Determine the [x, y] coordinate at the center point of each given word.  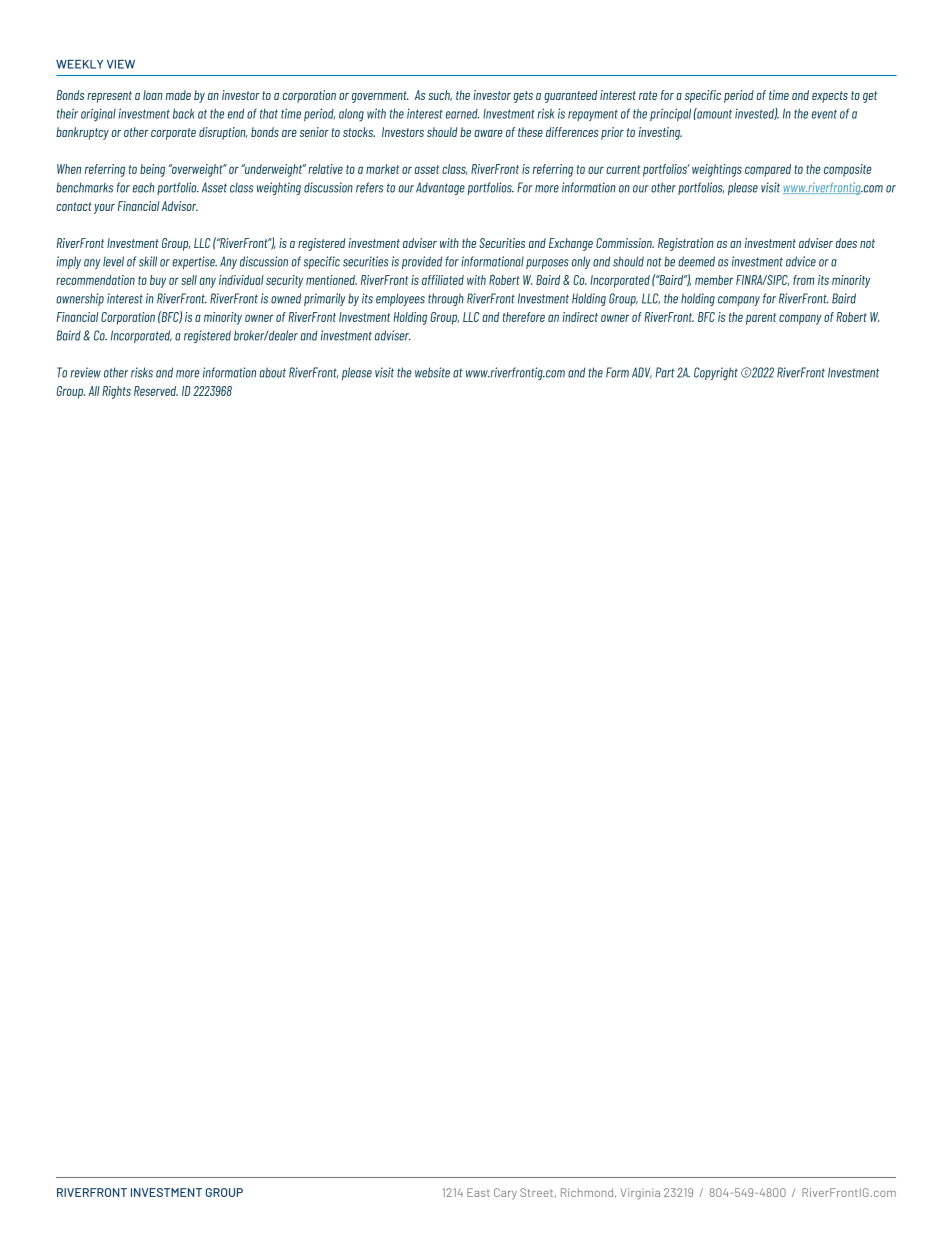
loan [152, 95]
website [432, 372]
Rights [116, 392]
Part [665, 372]
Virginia [640, 1194]
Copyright [716, 373]
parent [761, 319]
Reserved [156, 391]
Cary [505, 1194]
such [440, 95]
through [446, 299]
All [94, 391]
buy [158, 281]
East [478, 1192]
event [824, 114]
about [273, 372]
